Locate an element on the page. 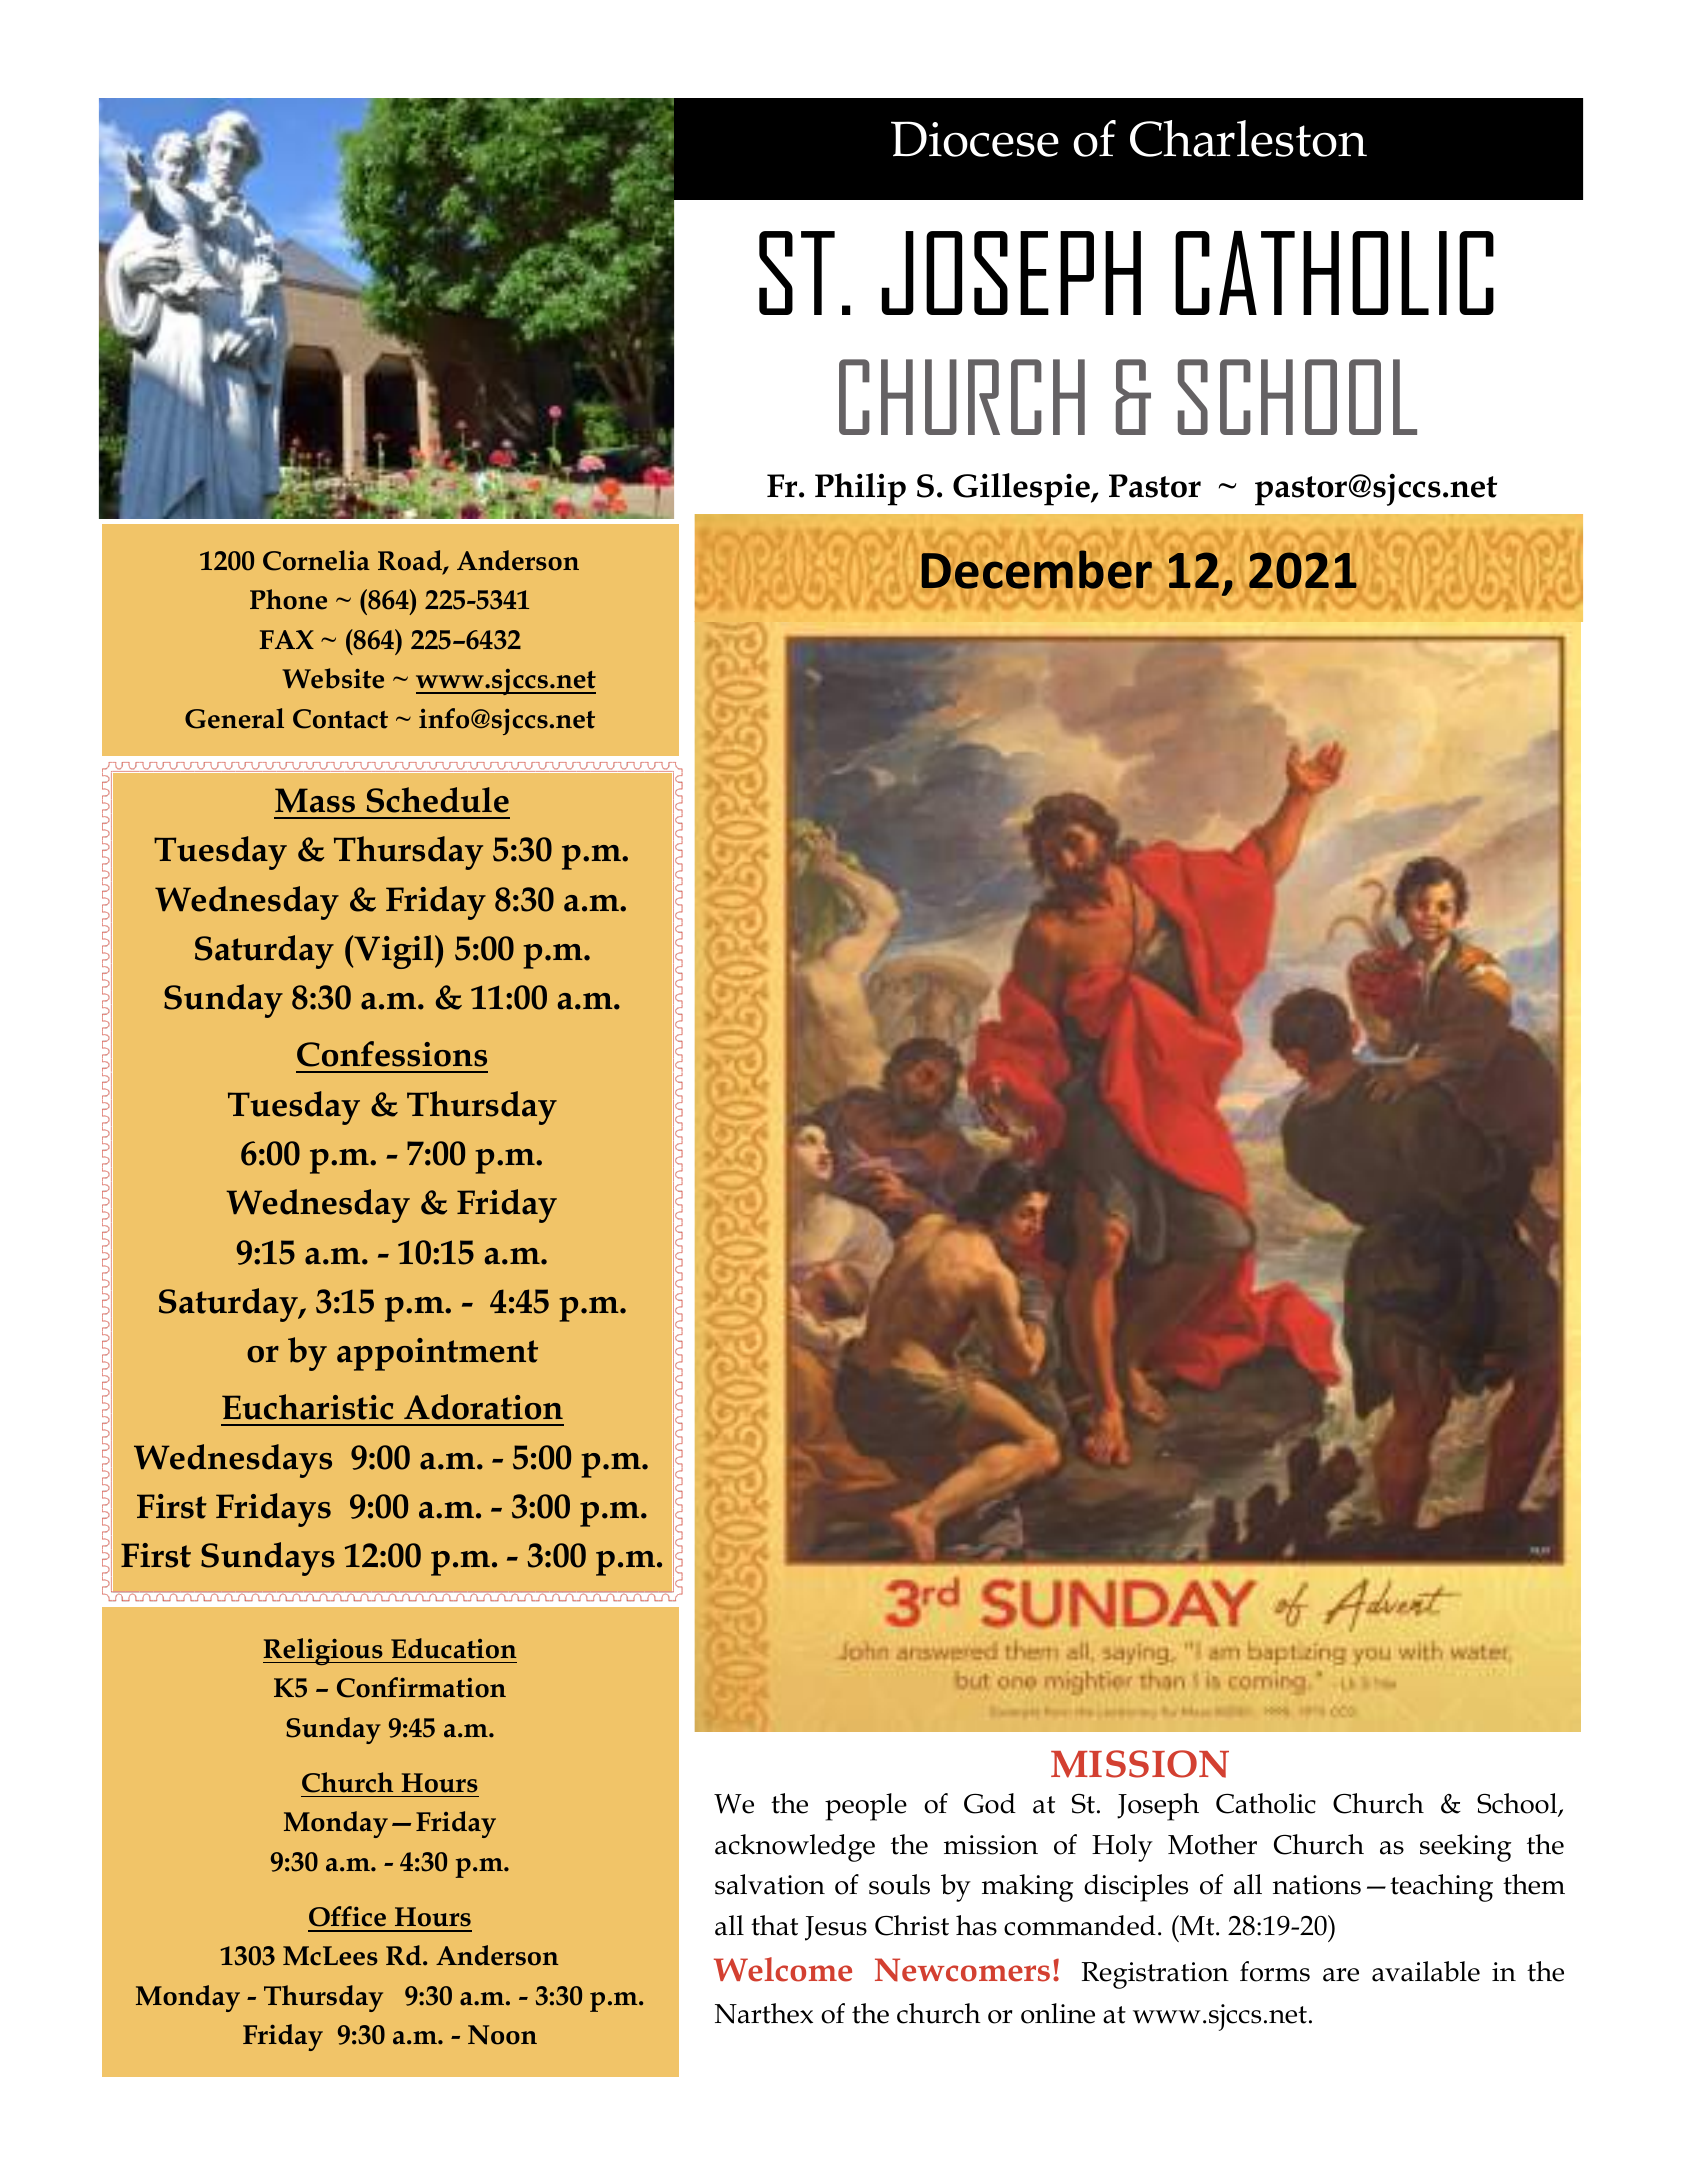  Diocese is located at coordinates (975, 139).
